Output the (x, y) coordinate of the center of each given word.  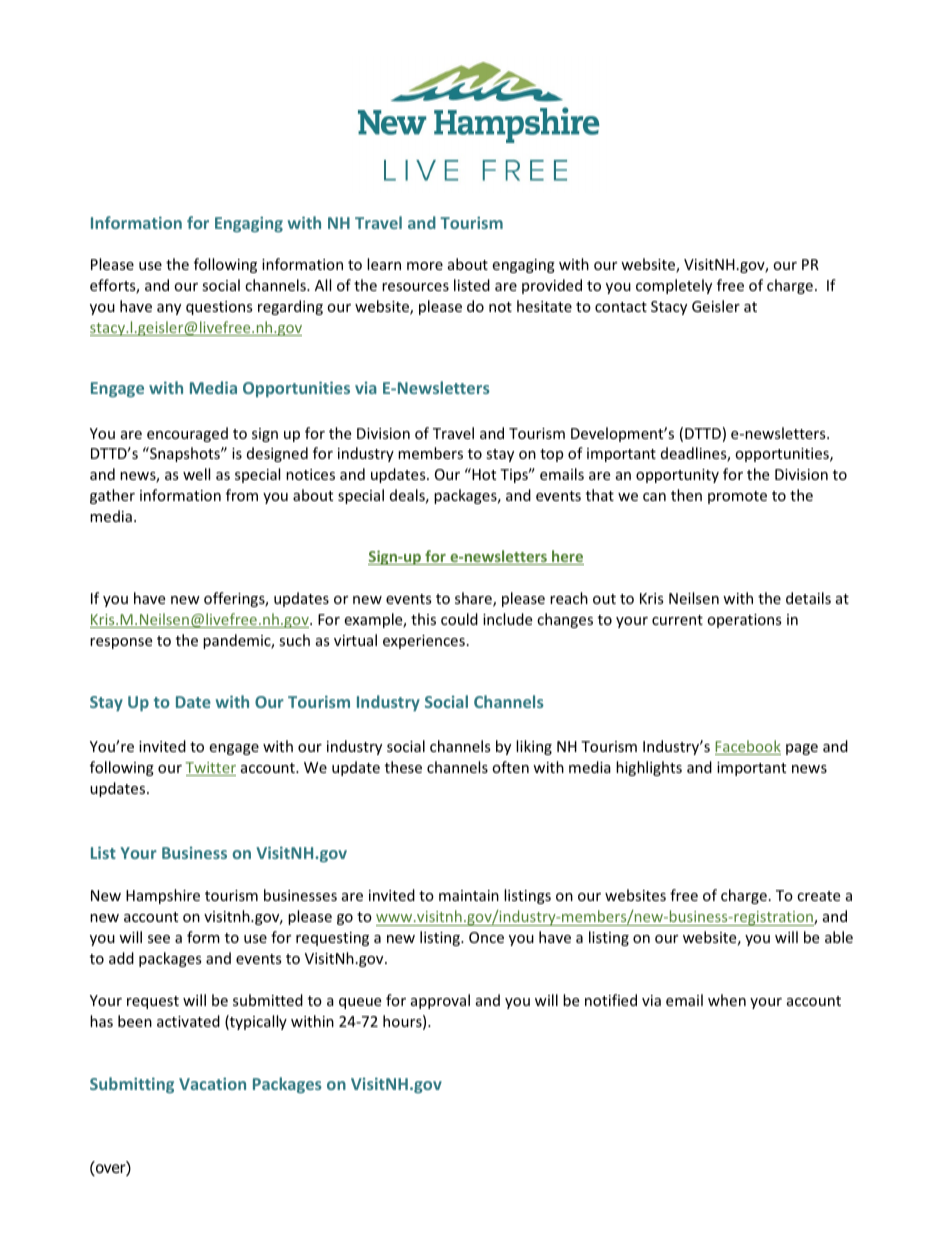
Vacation (212, 1083)
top (551, 455)
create (818, 896)
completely (674, 286)
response (121, 643)
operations (744, 621)
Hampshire (163, 896)
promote (737, 497)
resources (415, 287)
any (169, 309)
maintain (469, 895)
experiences (424, 642)
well (196, 474)
